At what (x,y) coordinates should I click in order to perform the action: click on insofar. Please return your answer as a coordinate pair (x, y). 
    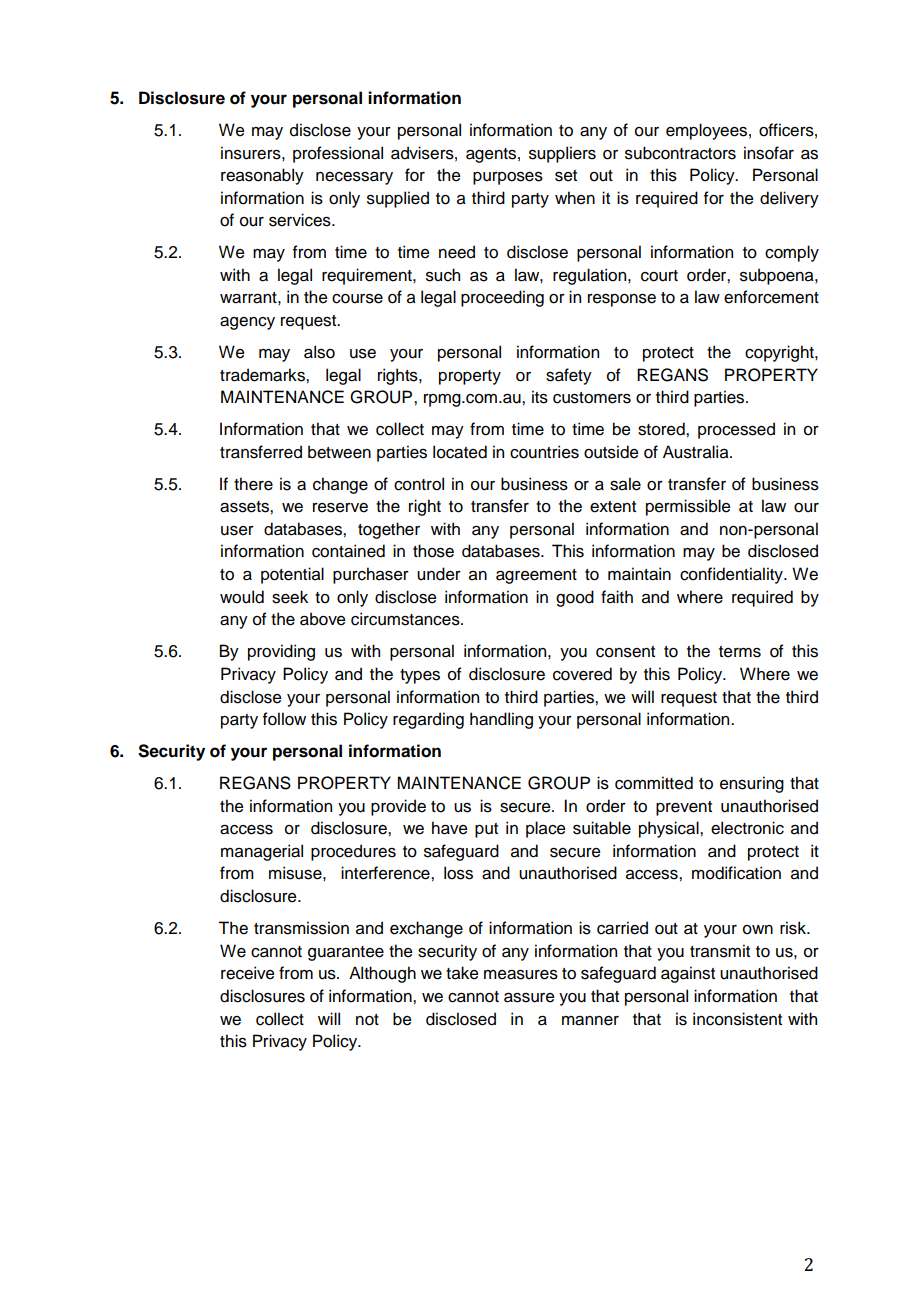
    Looking at the image, I should click on (769, 153).
